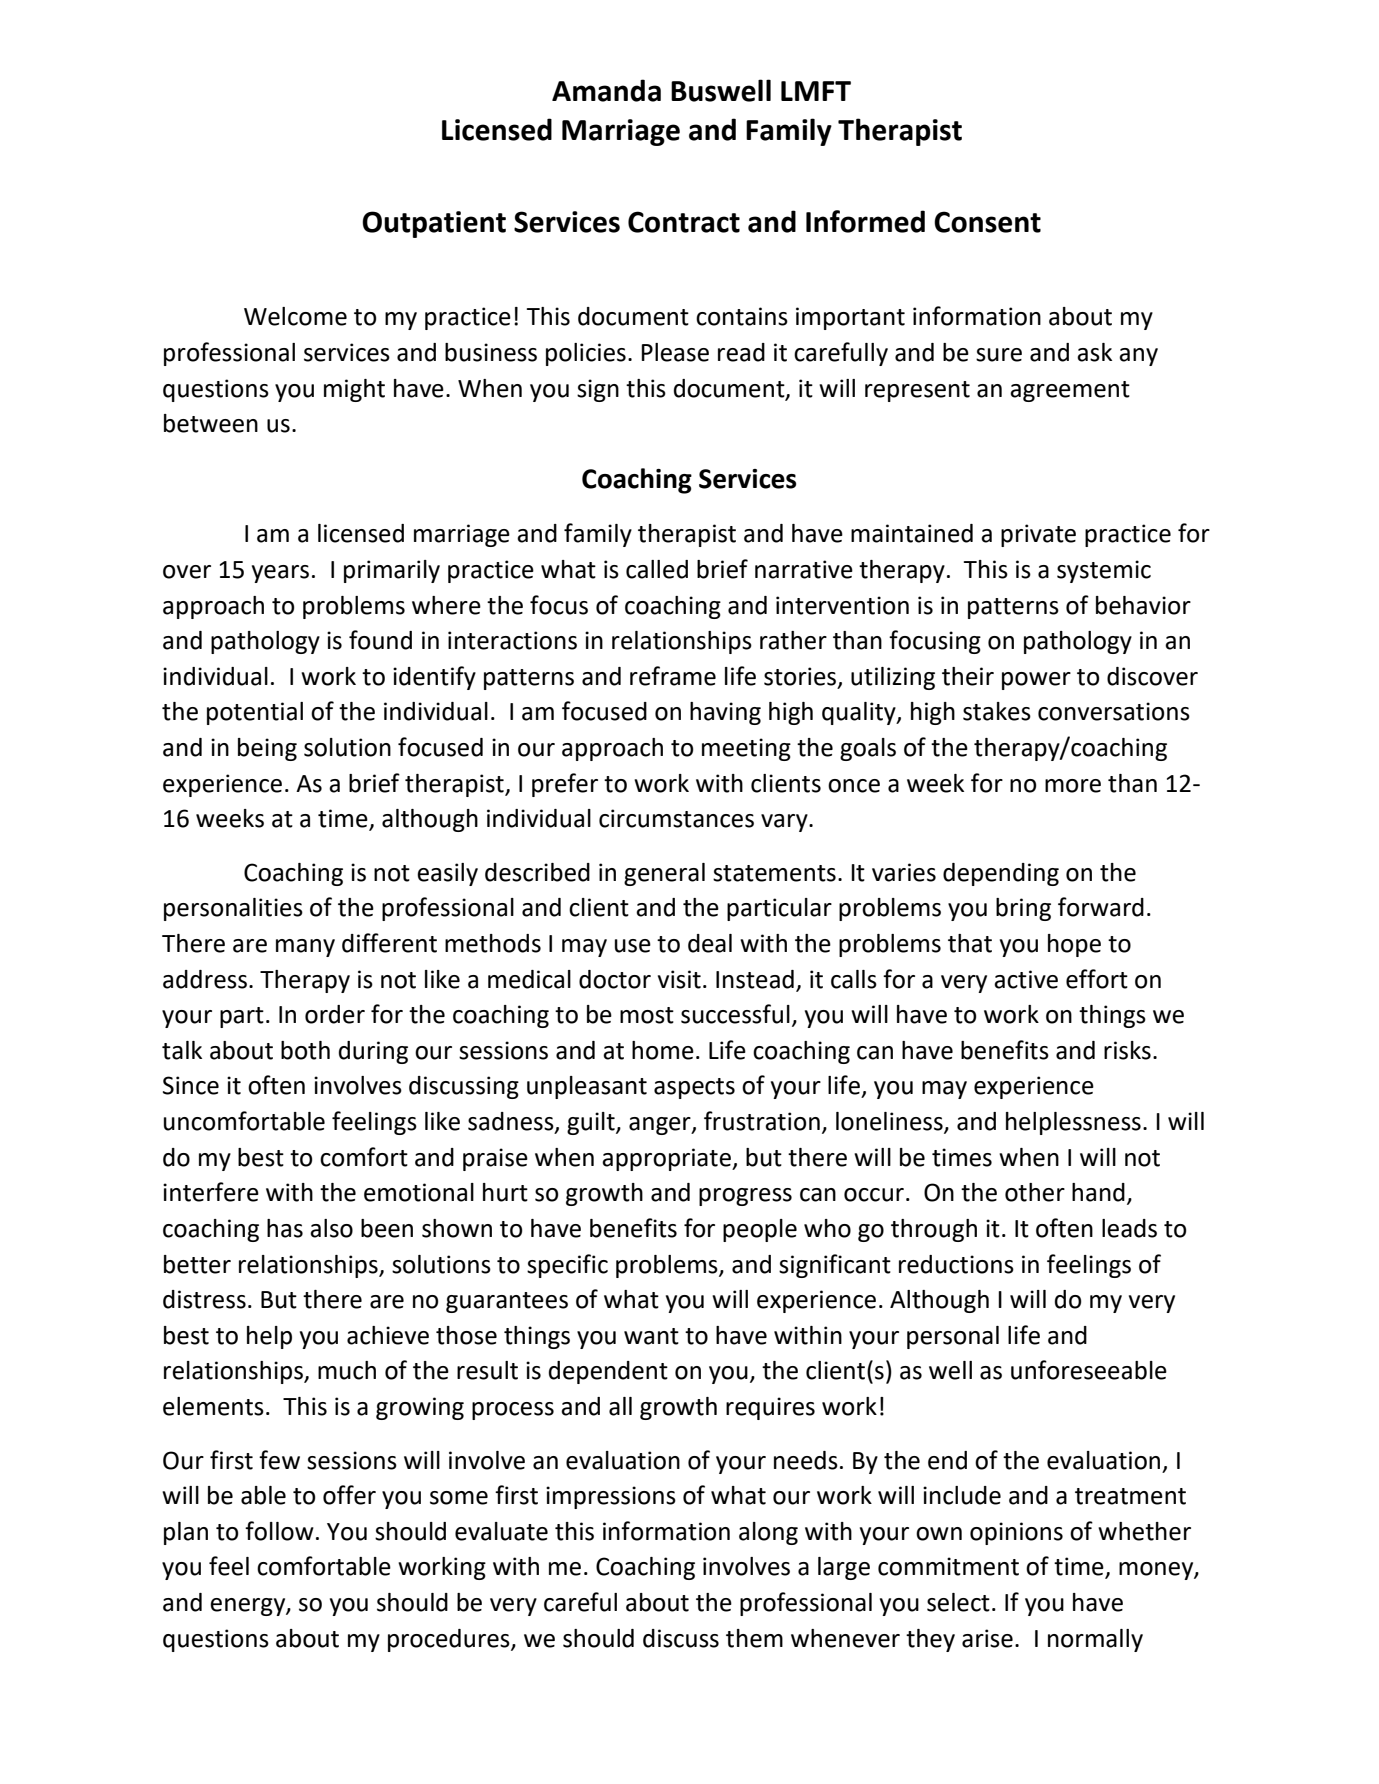 Image resolution: width=1379 pixels, height=1784 pixels. Describe the element at coordinates (606, 90) in the screenshot. I see `Amanda` at that location.
